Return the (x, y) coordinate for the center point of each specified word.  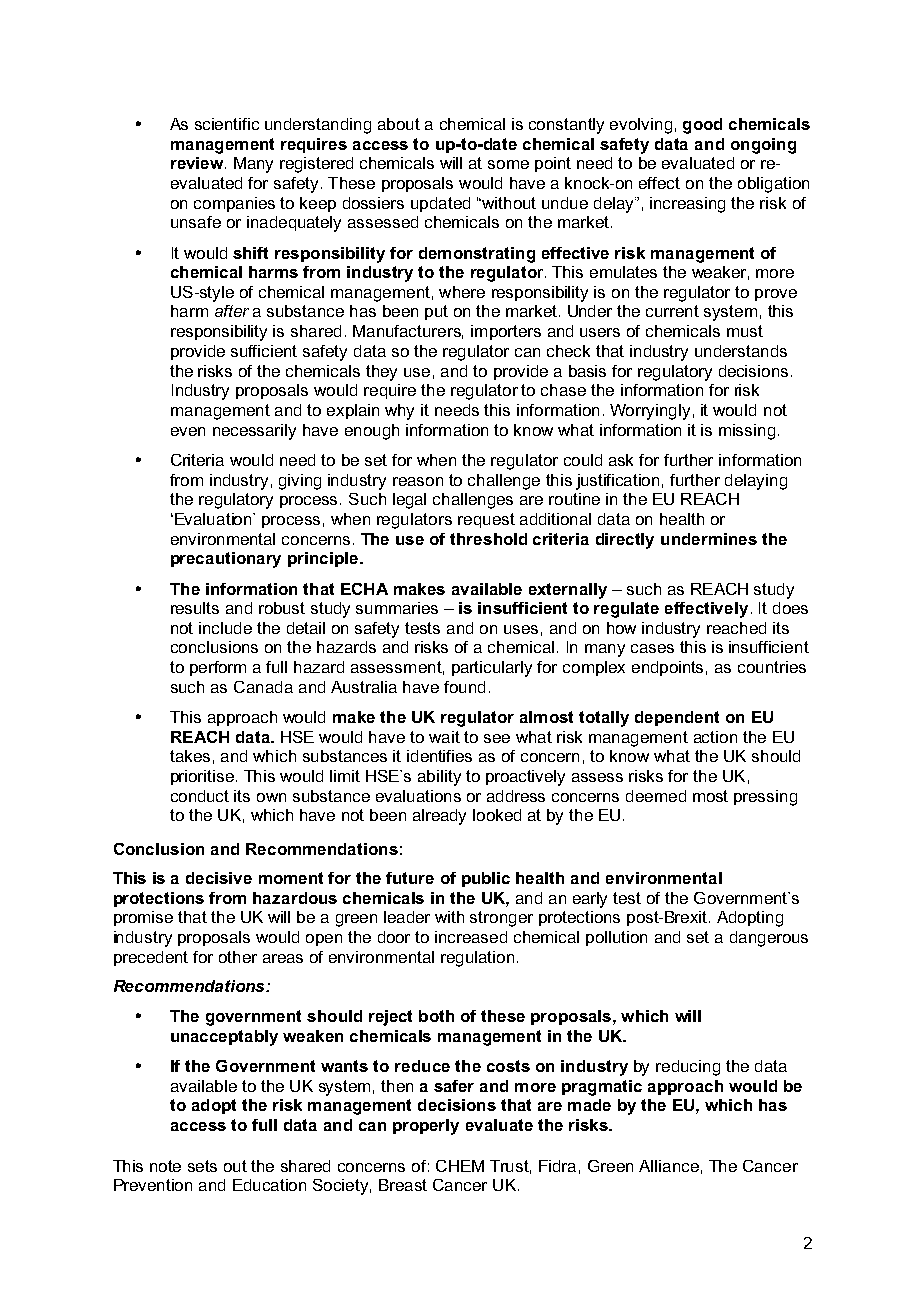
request (486, 520)
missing (747, 432)
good (702, 126)
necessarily (254, 432)
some (508, 164)
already (439, 817)
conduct (200, 796)
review (198, 163)
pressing (765, 798)
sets (202, 1166)
